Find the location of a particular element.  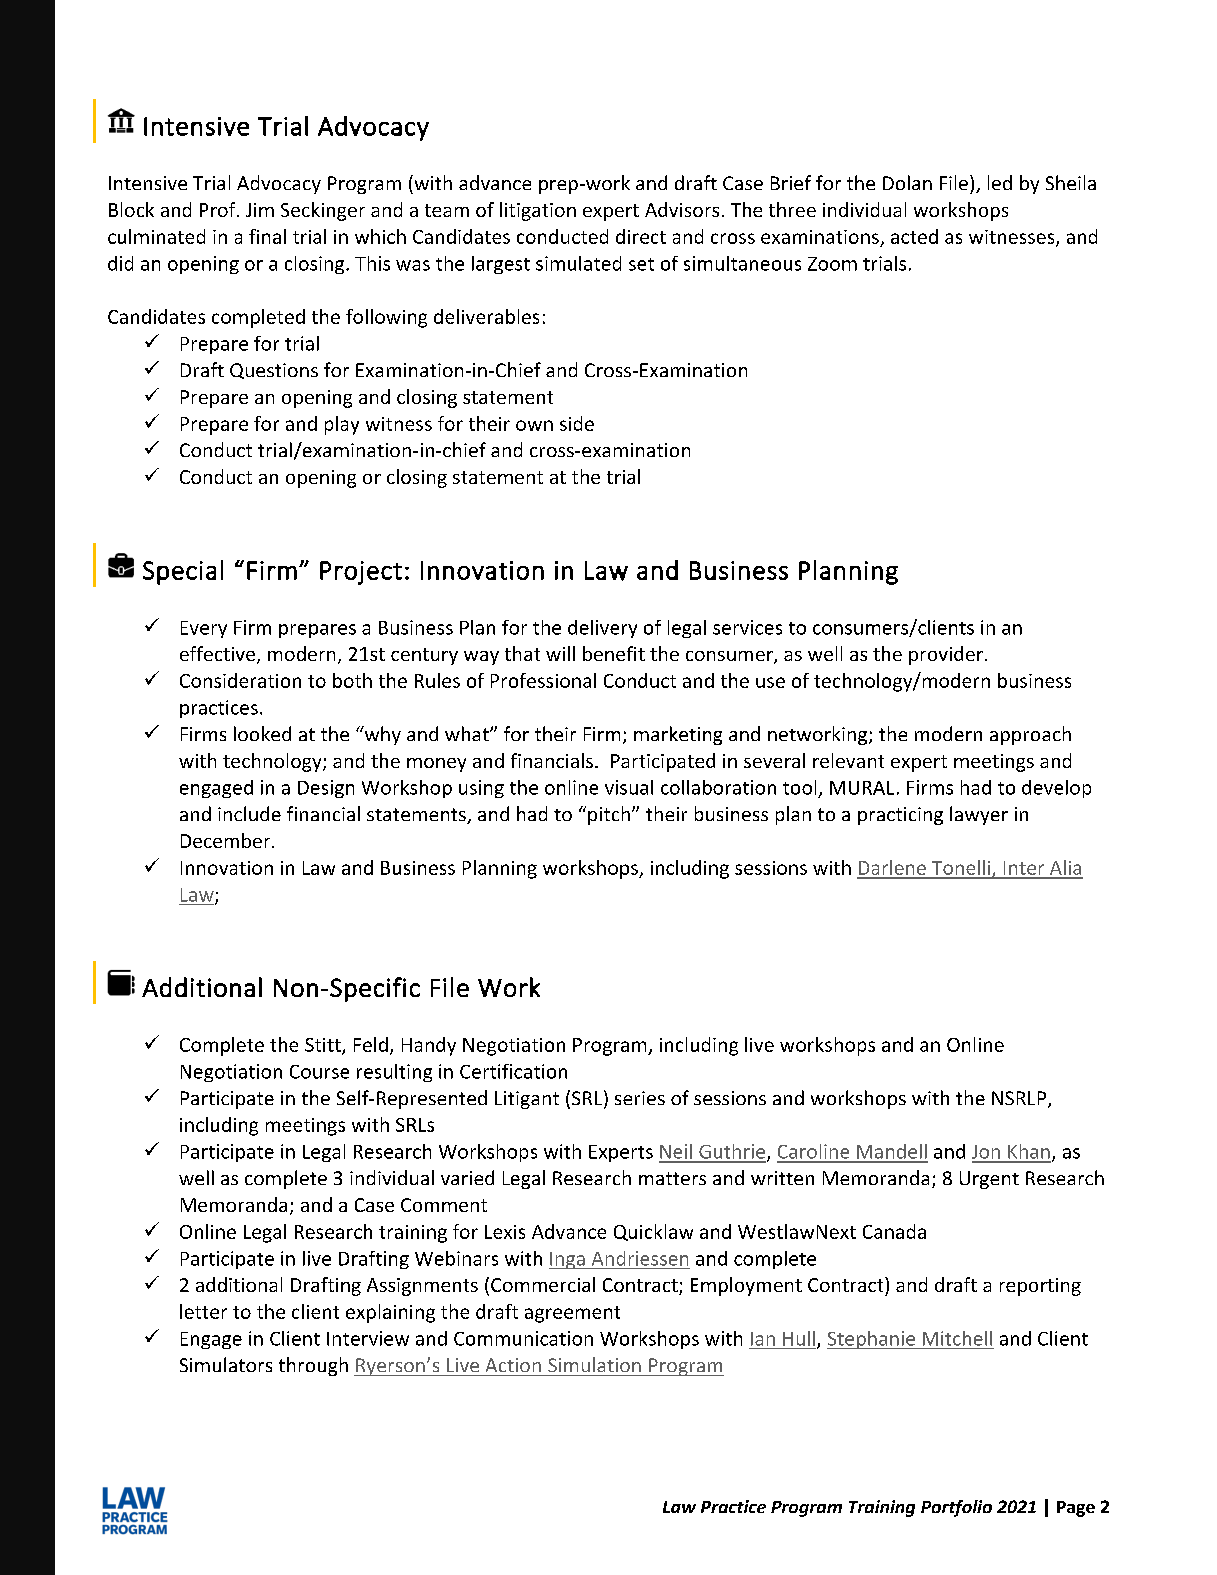

Simulators is located at coordinates (226, 1364).
